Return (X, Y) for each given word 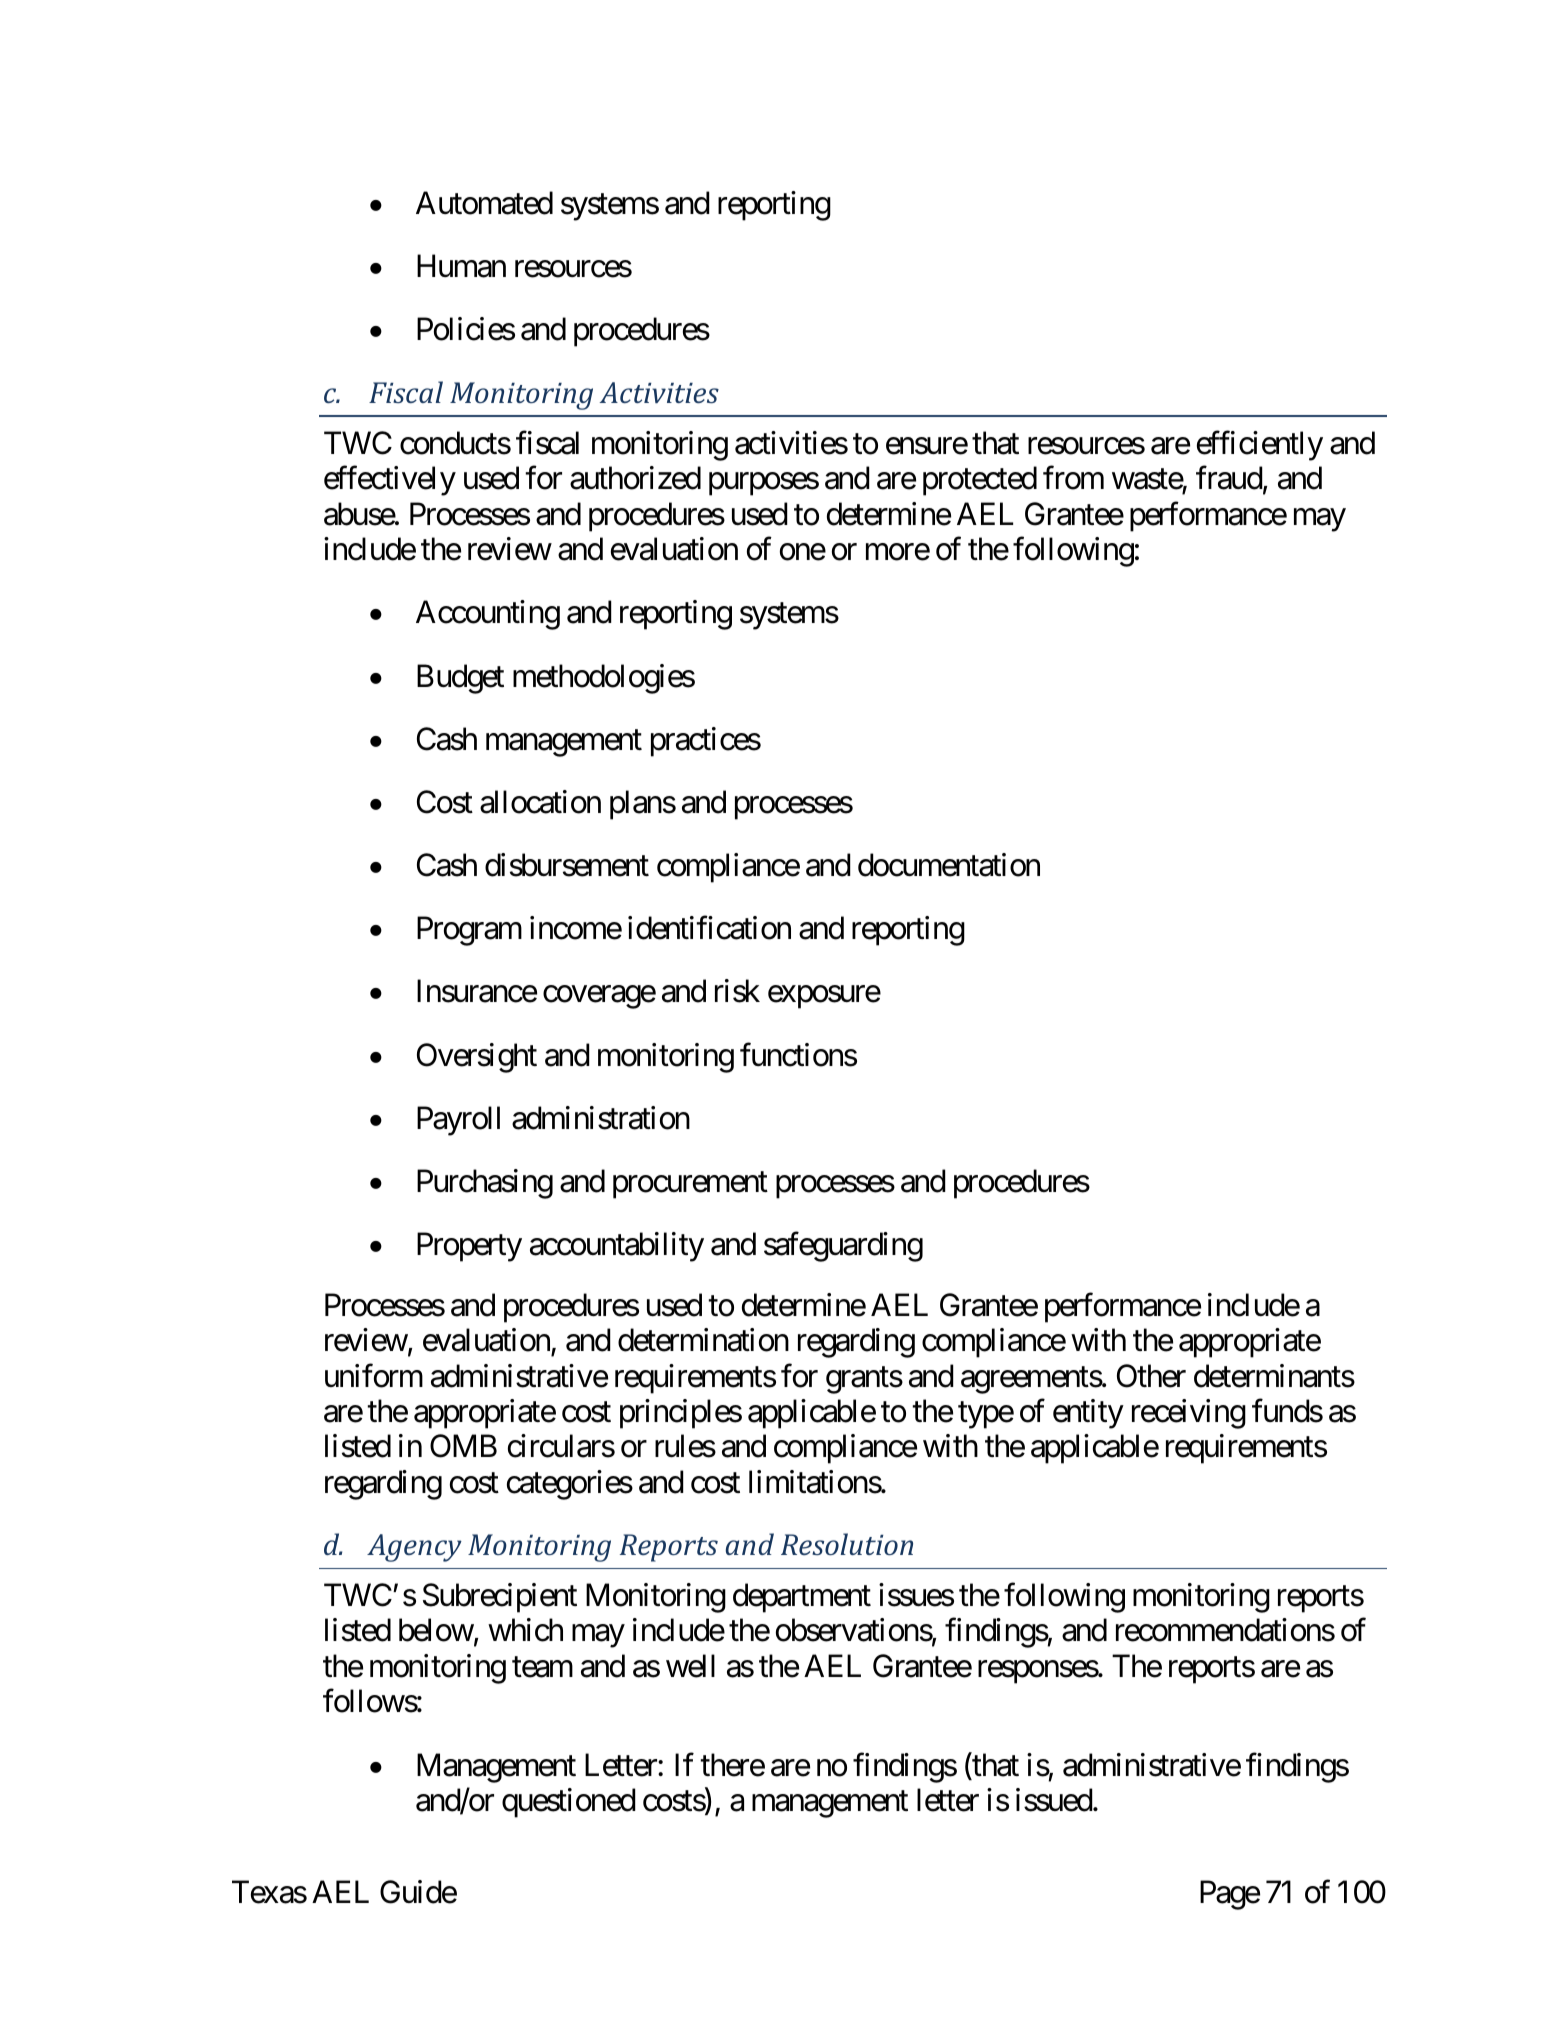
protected (980, 481)
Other (1151, 1376)
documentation (949, 865)
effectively (390, 481)
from (1073, 478)
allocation (540, 802)
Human (461, 266)
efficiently (1260, 446)
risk (737, 991)
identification (709, 928)
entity (1088, 1414)
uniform (374, 1376)
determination (703, 1340)
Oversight (477, 1058)
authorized (635, 478)
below (436, 1630)
